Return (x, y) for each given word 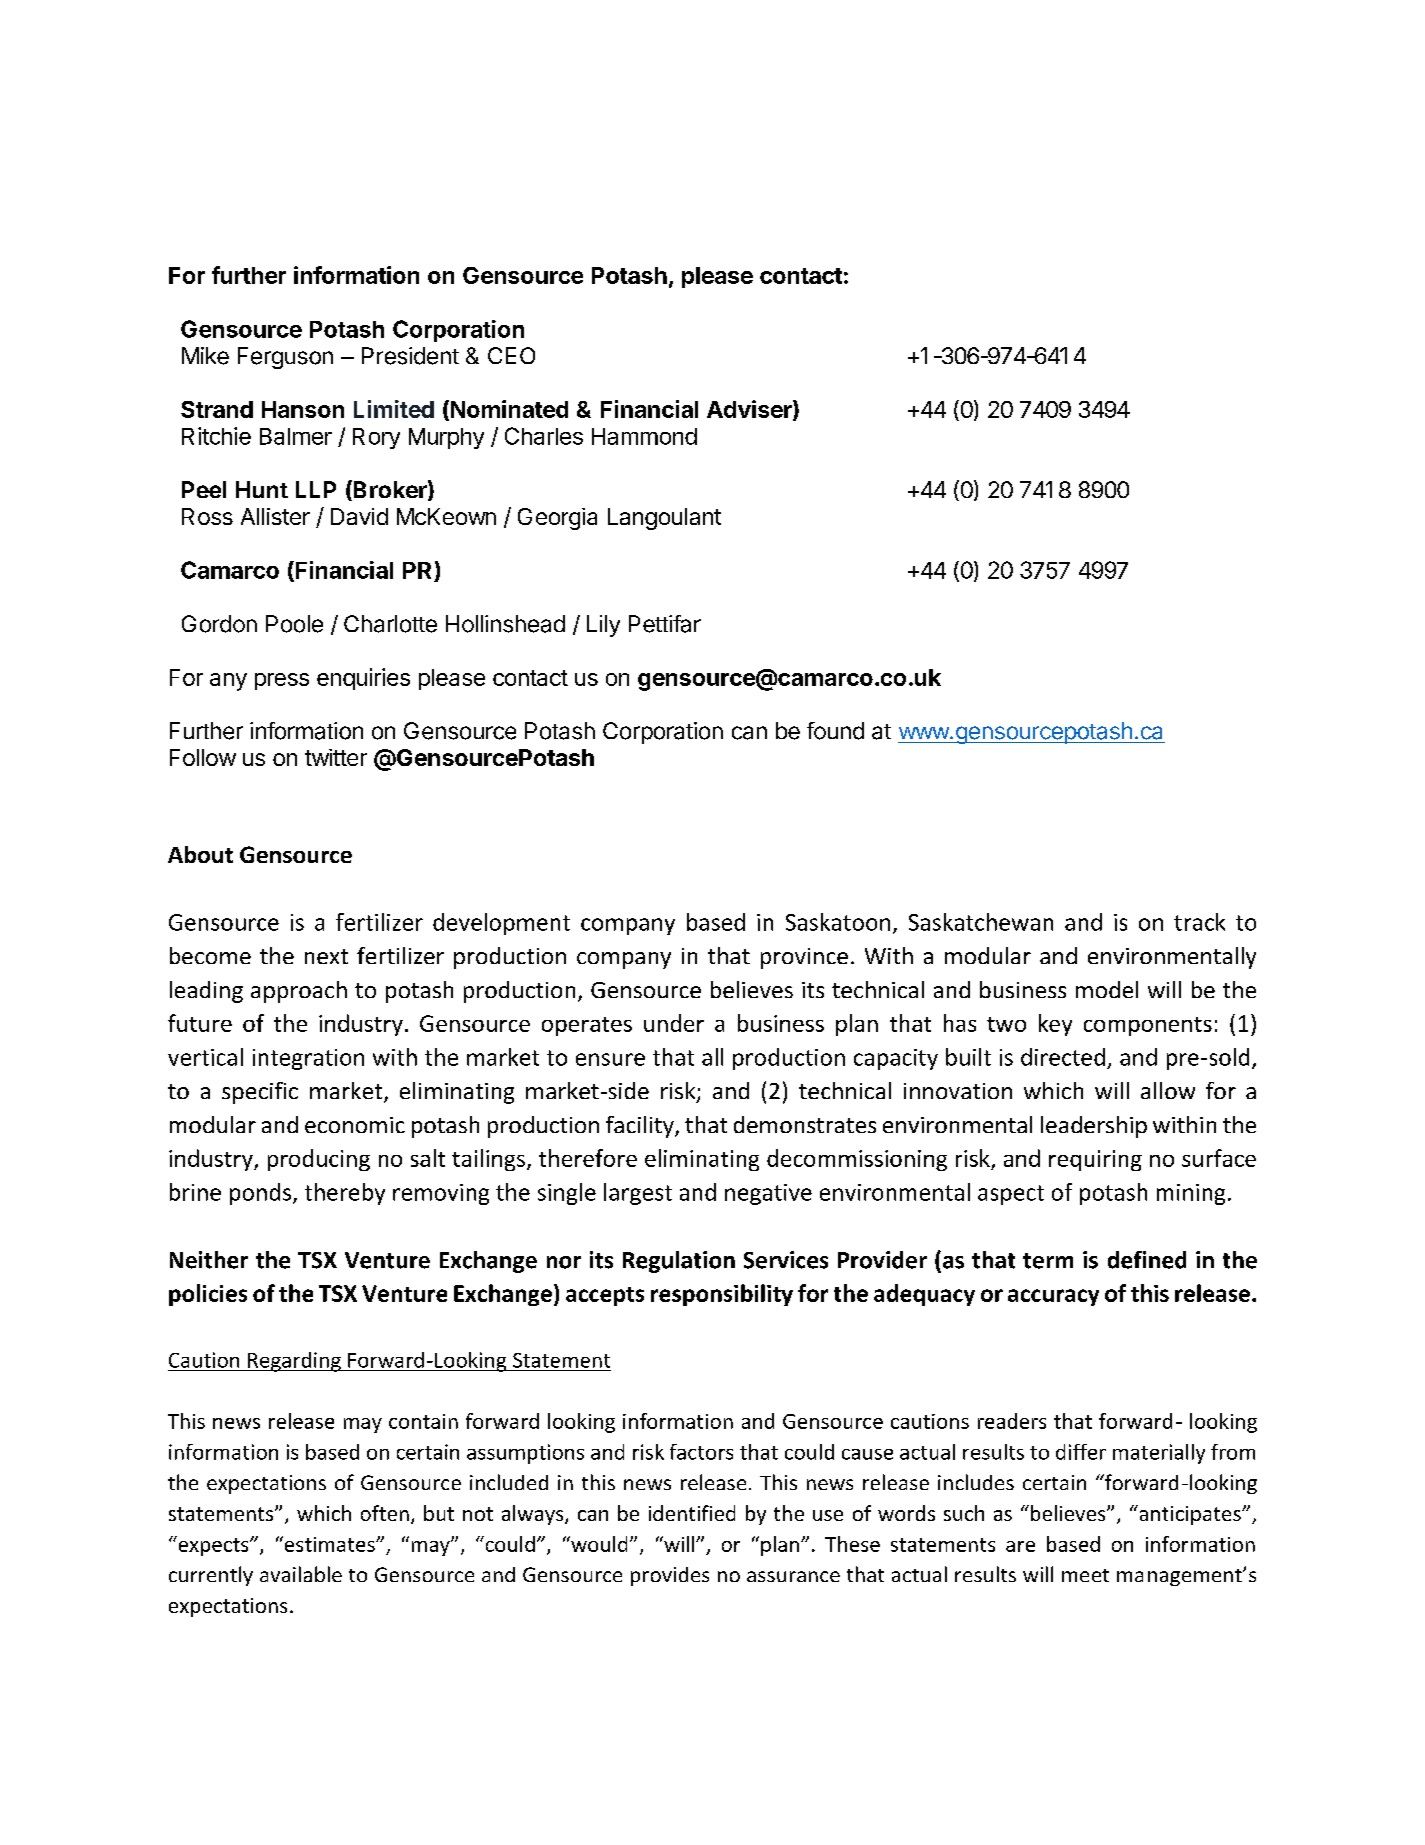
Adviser (750, 410)
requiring (1095, 1160)
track (1199, 922)
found (835, 731)
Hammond (644, 436)
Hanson (303, 409)
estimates (329, 1544)
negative (768, 1194)
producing (319, 1160)
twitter (336, 757)
